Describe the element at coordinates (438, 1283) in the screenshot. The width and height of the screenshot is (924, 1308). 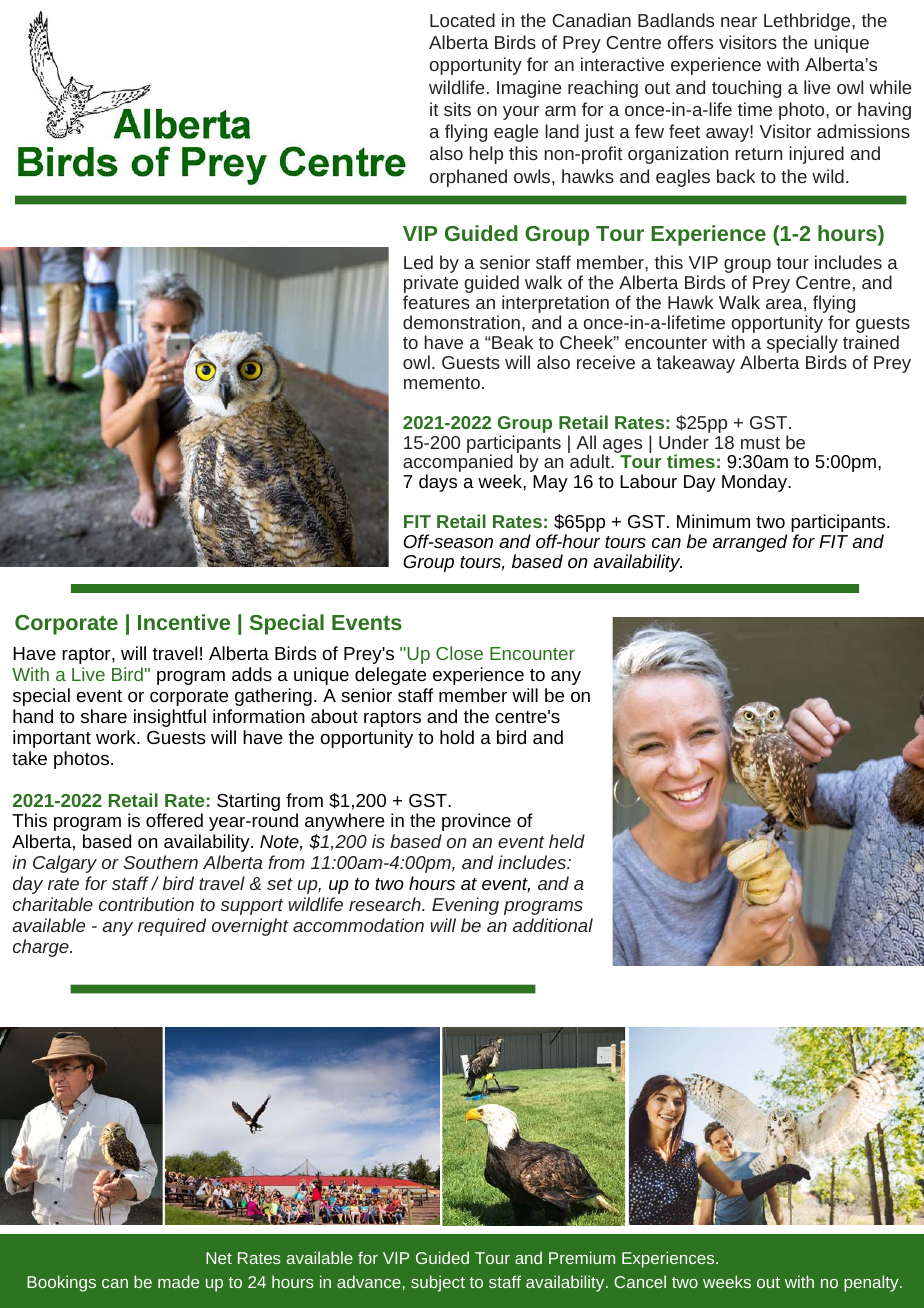
I see `subject` at that location.
